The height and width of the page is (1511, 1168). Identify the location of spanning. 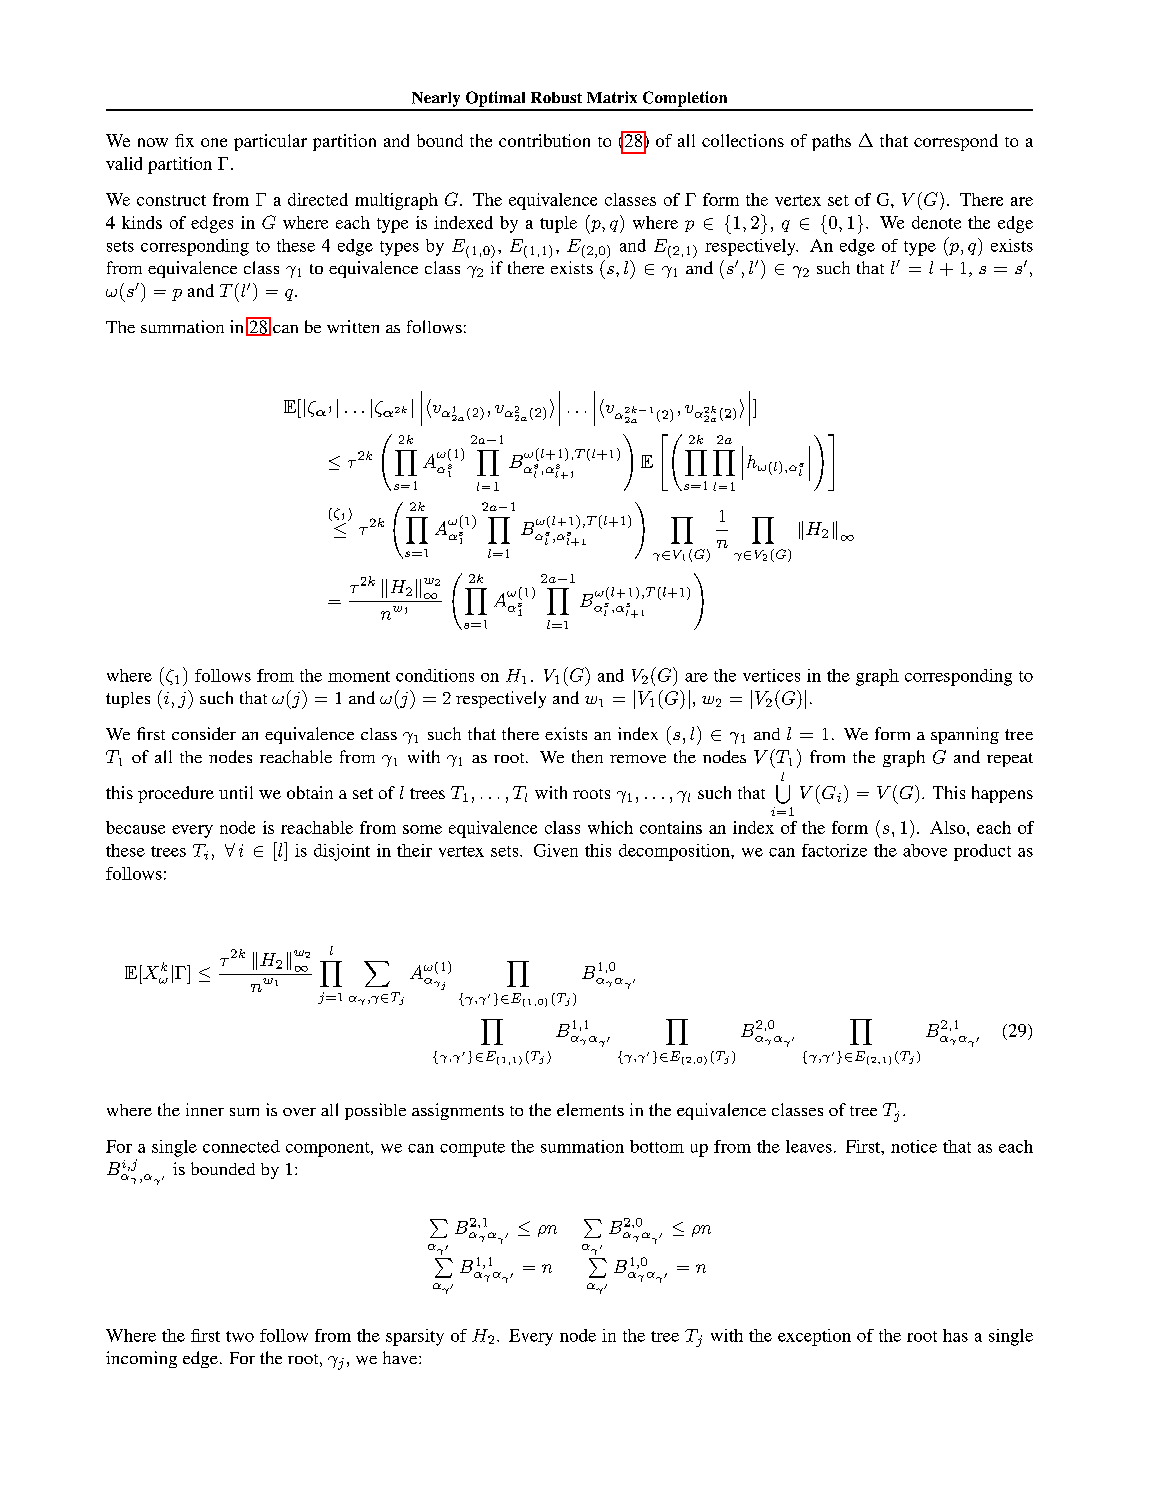
(965, 735).
